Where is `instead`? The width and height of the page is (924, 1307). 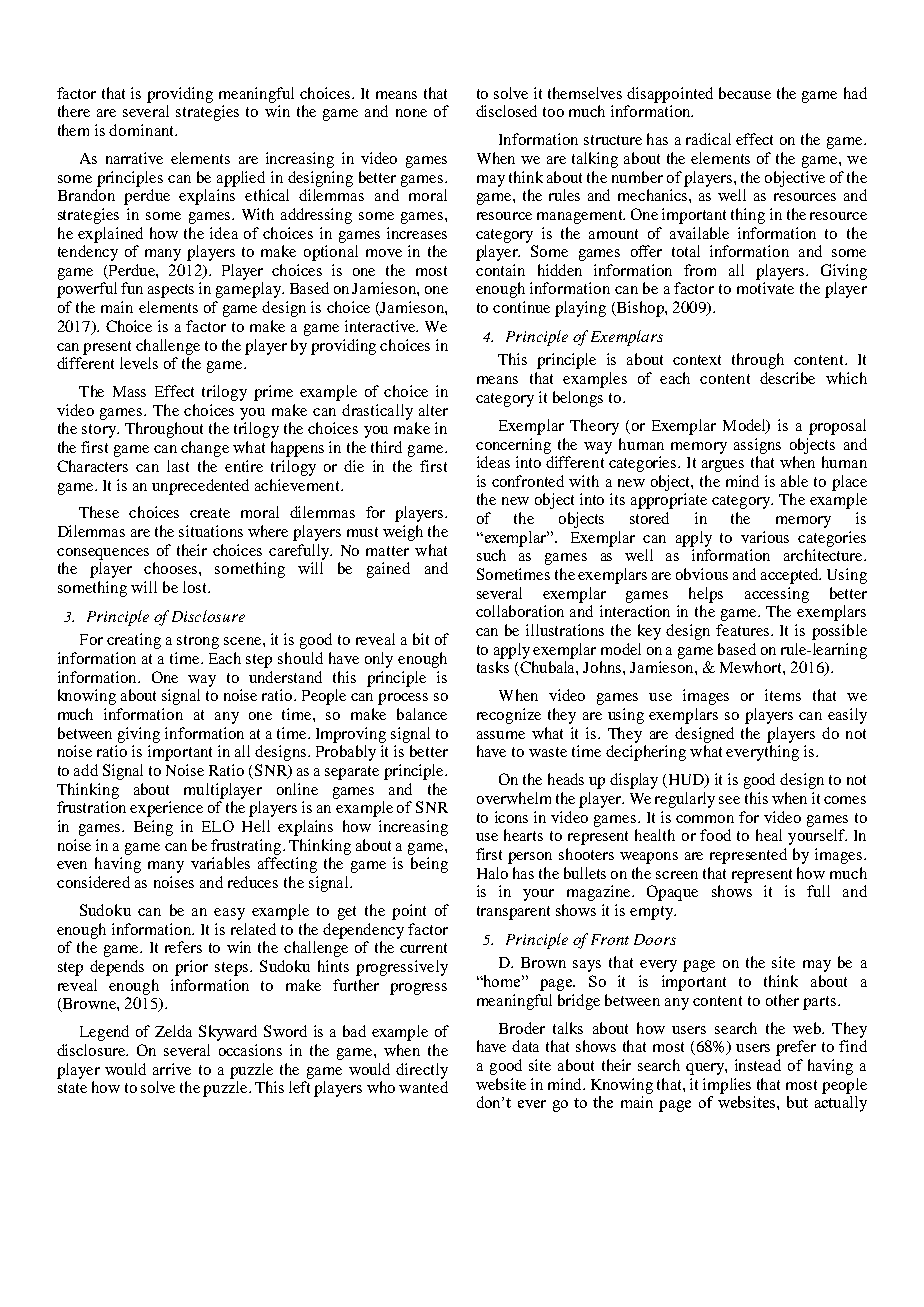
instead is located at coordinates (758, 1065).
